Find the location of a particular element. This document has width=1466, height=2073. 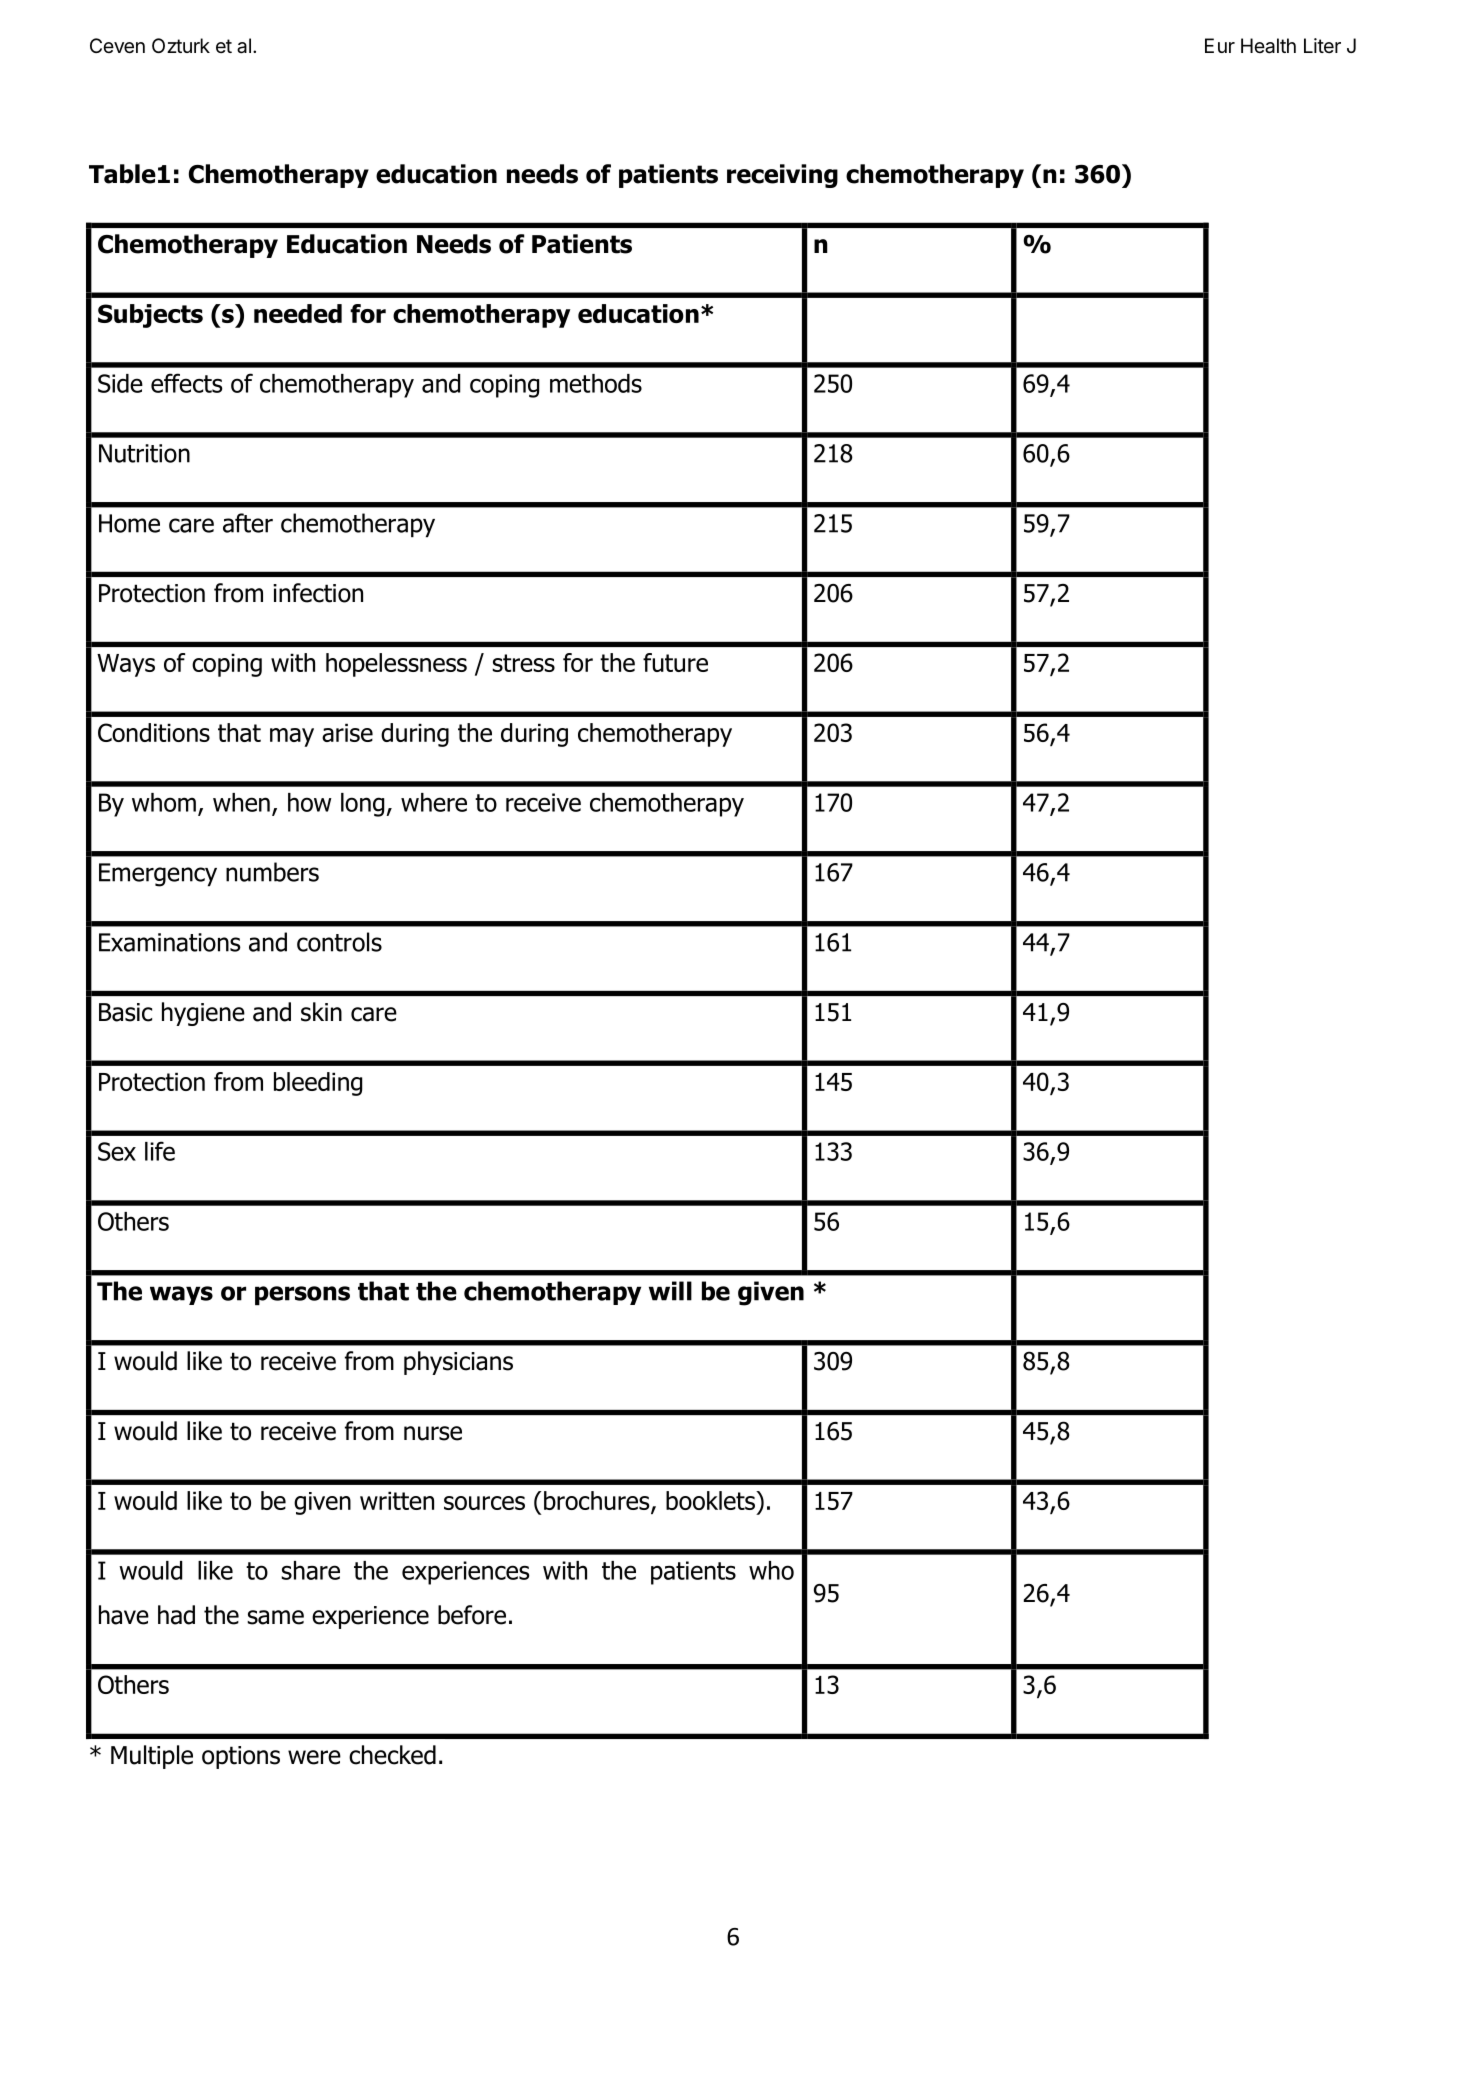

will is located at coordinates (670, 1291).
